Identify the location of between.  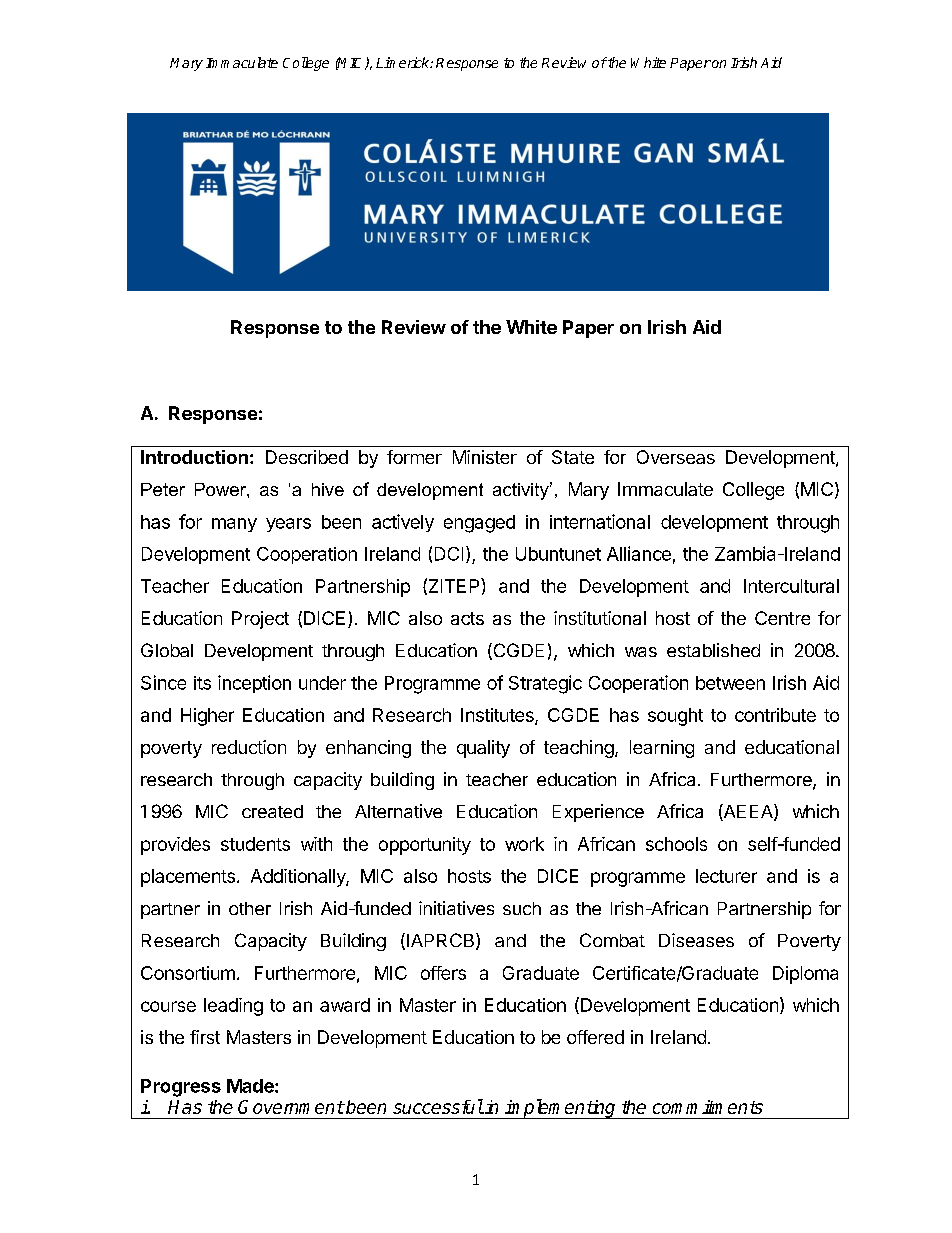
(730, 683).
